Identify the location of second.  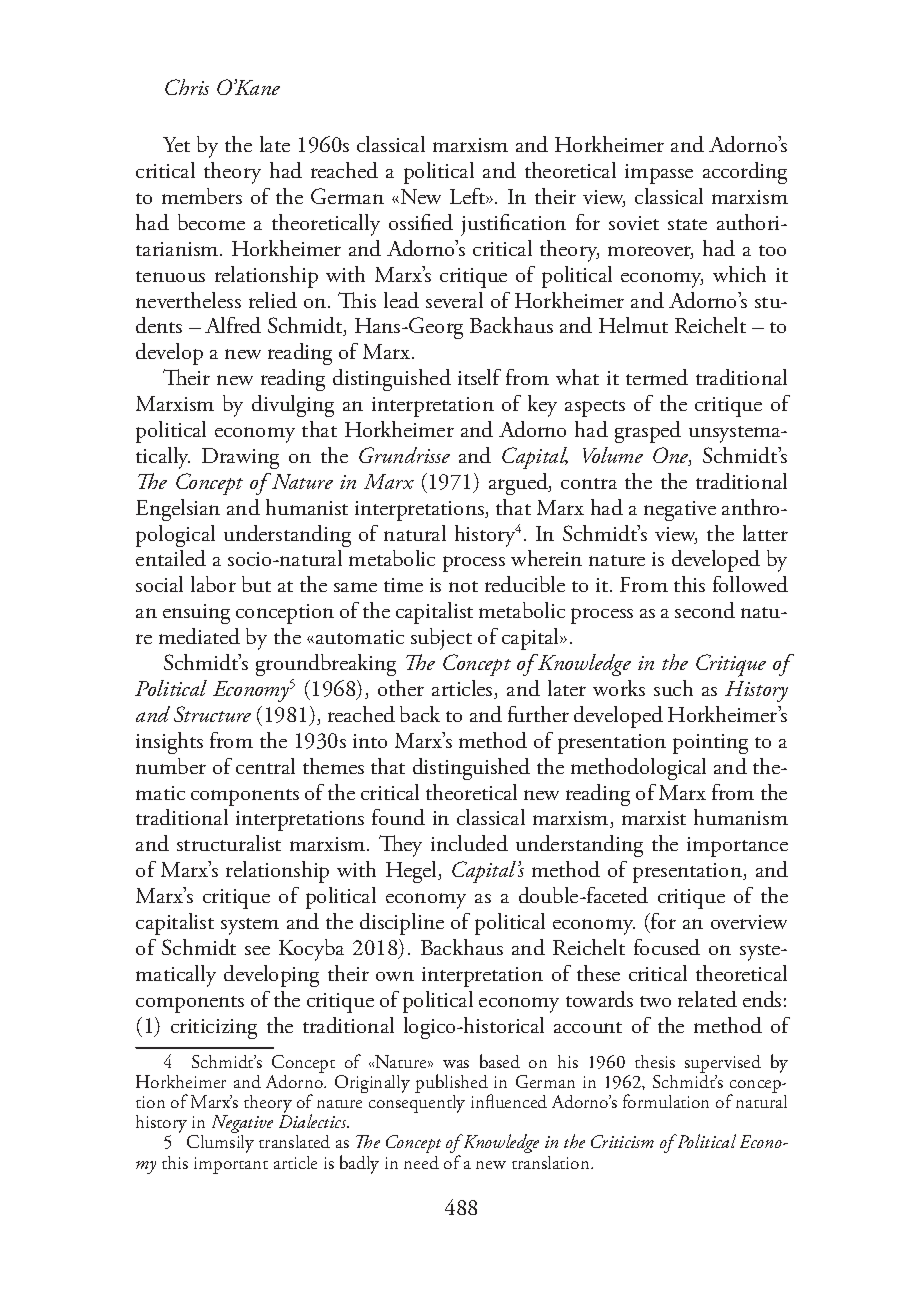
(705, 610).
